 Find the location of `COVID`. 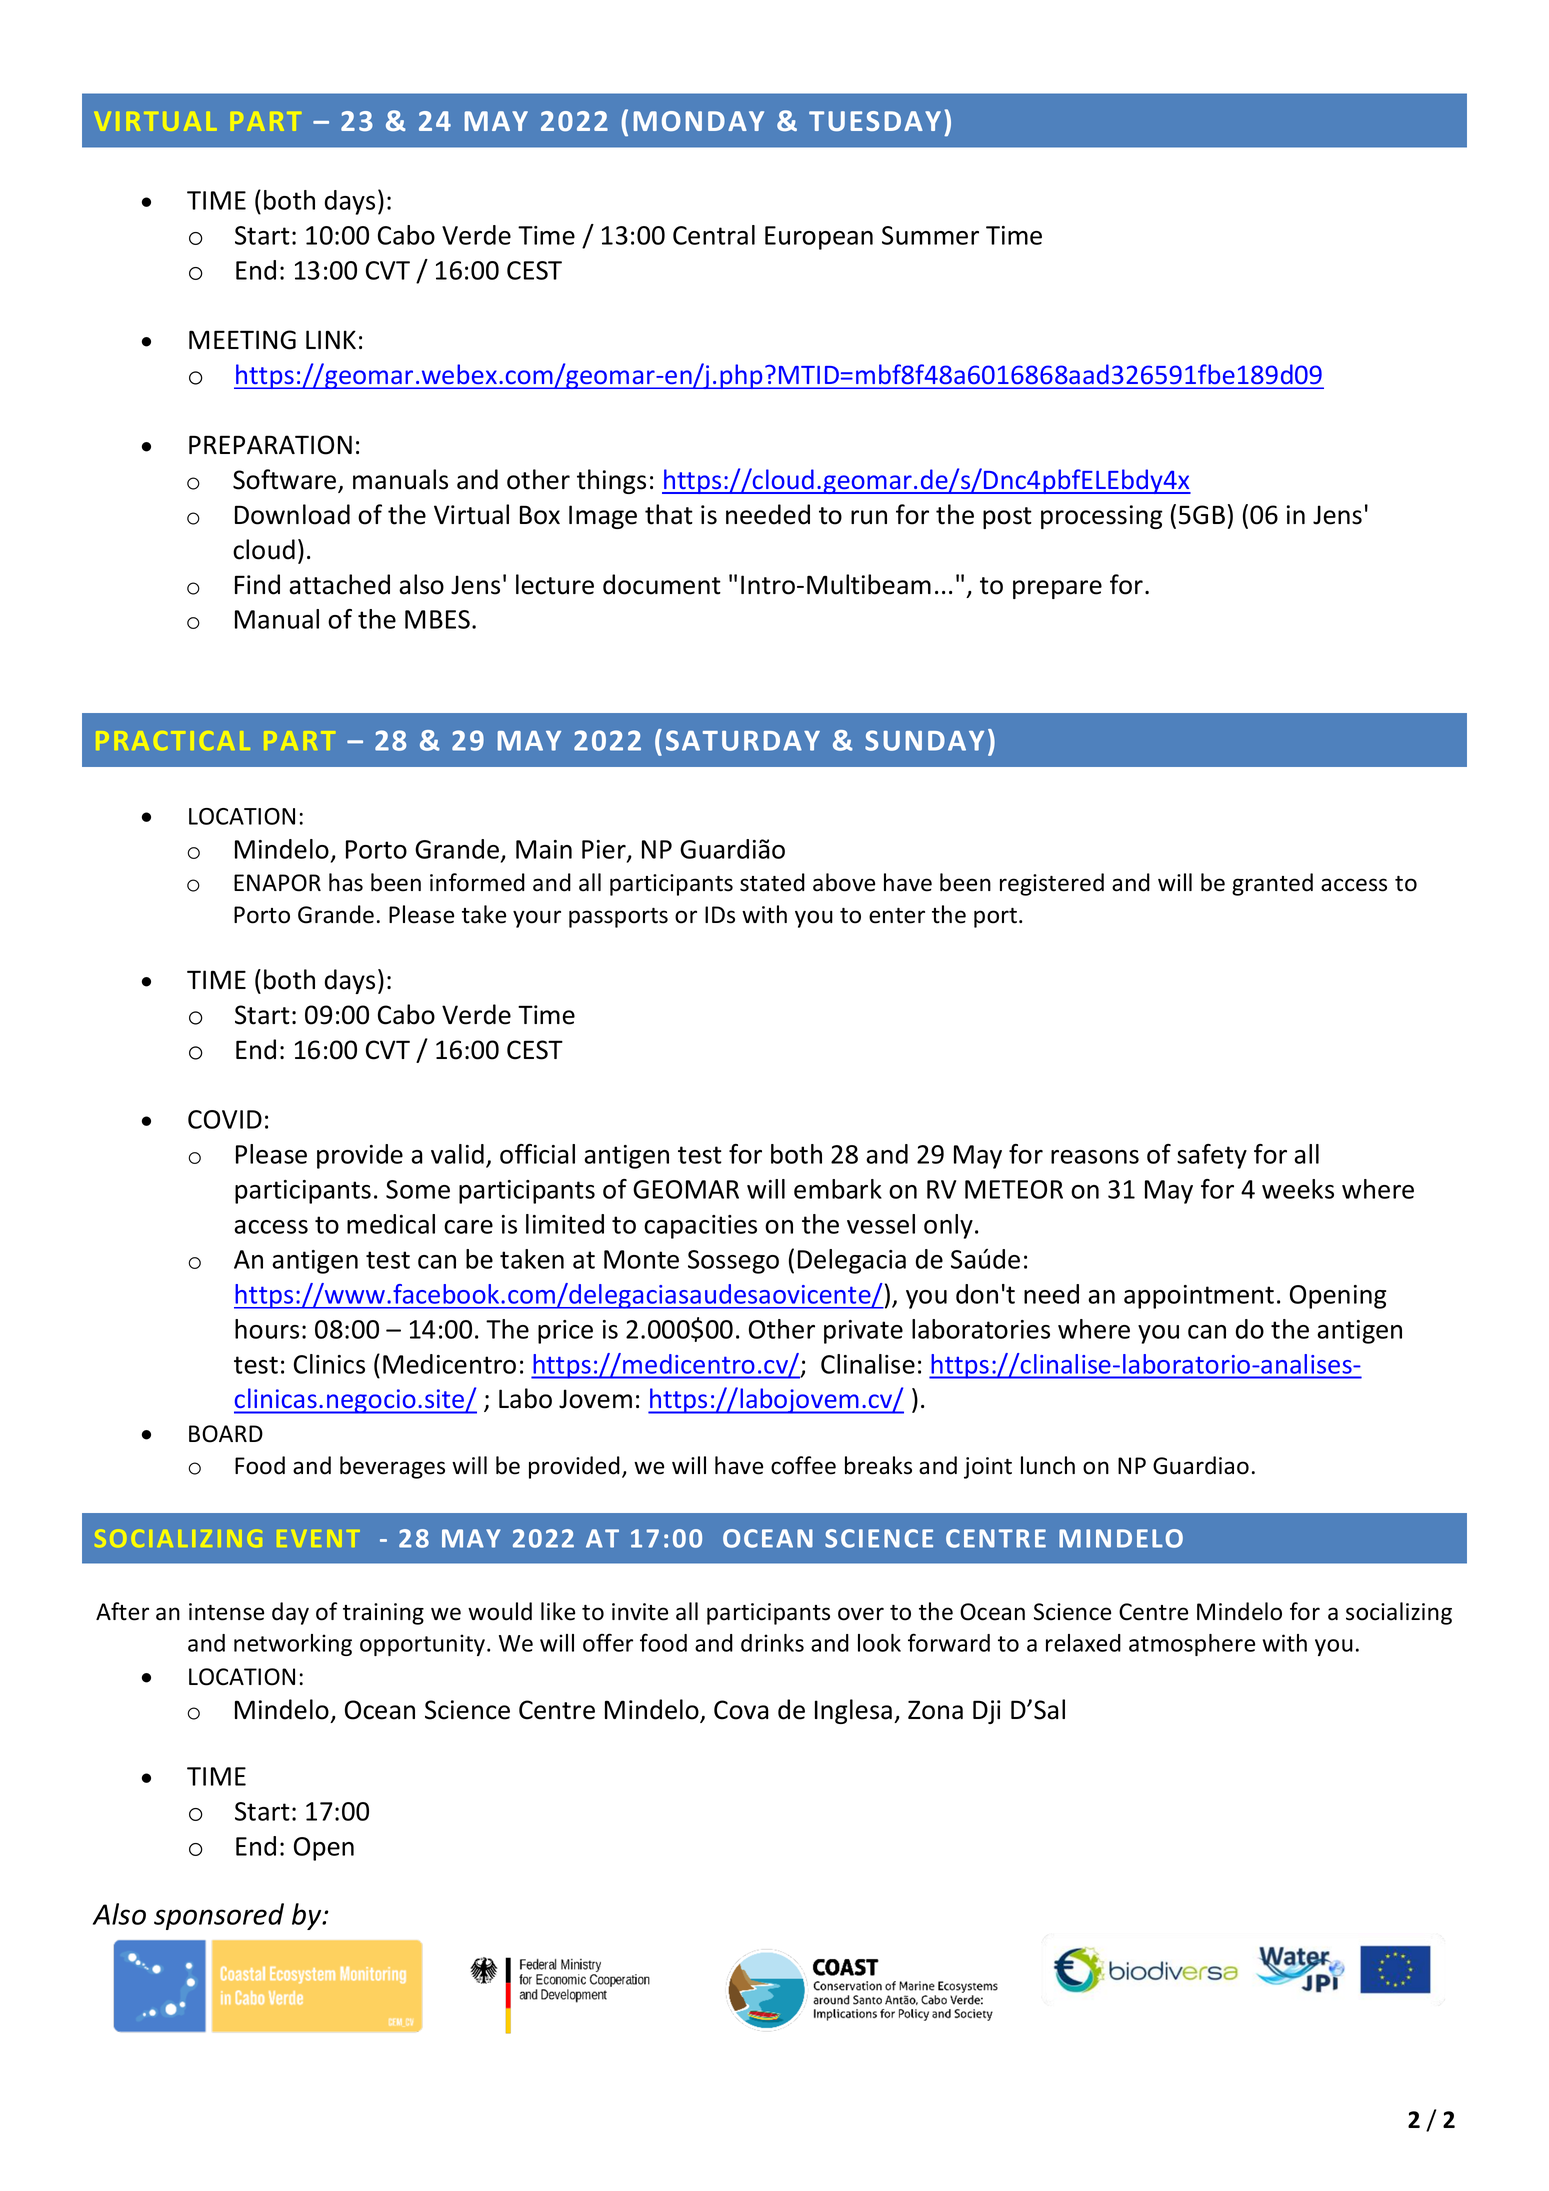

COVID is located at coordinates (225, 1119).
